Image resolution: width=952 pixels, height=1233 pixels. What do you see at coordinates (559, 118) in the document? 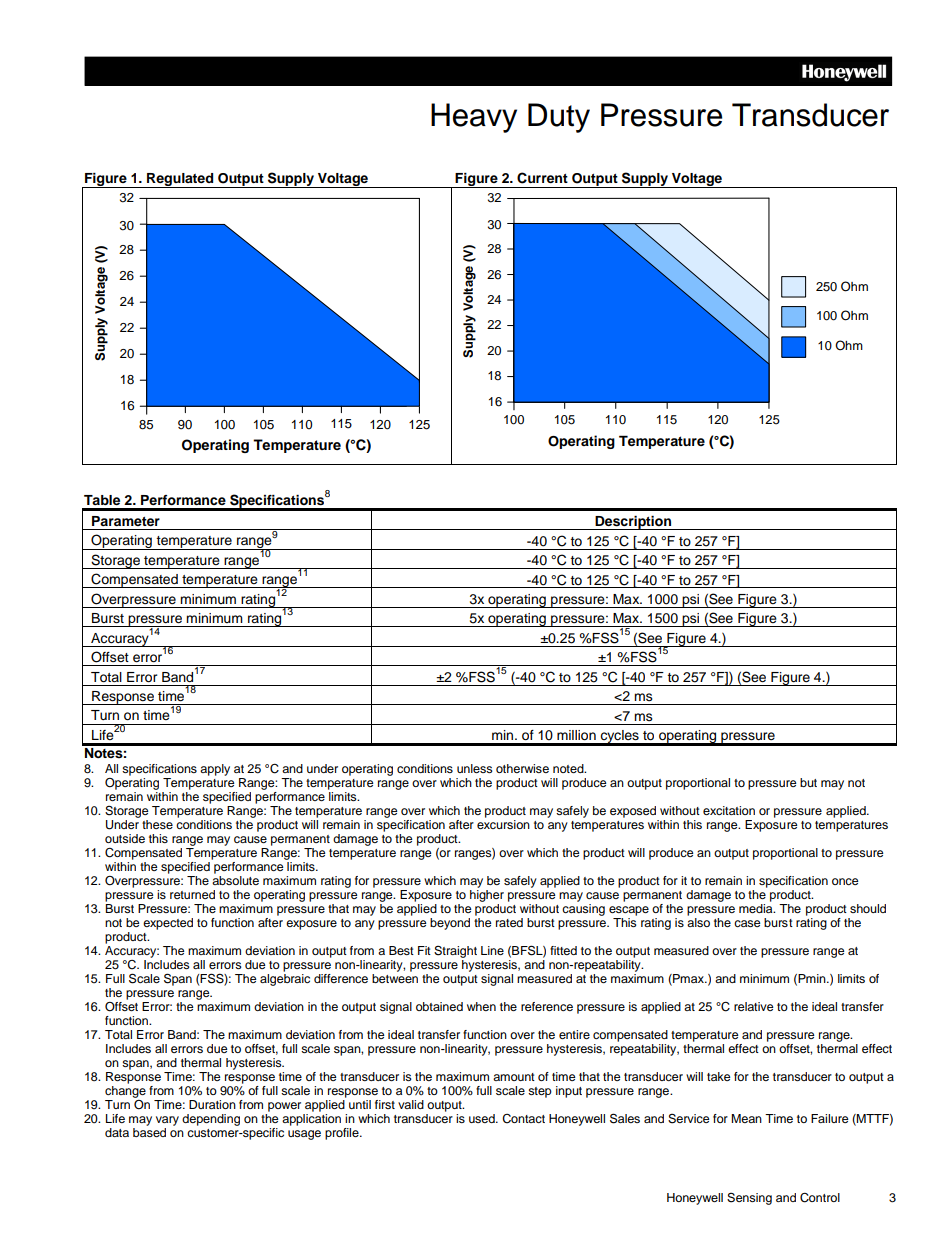
I see `Duty` at bounding box center [559, 118].
